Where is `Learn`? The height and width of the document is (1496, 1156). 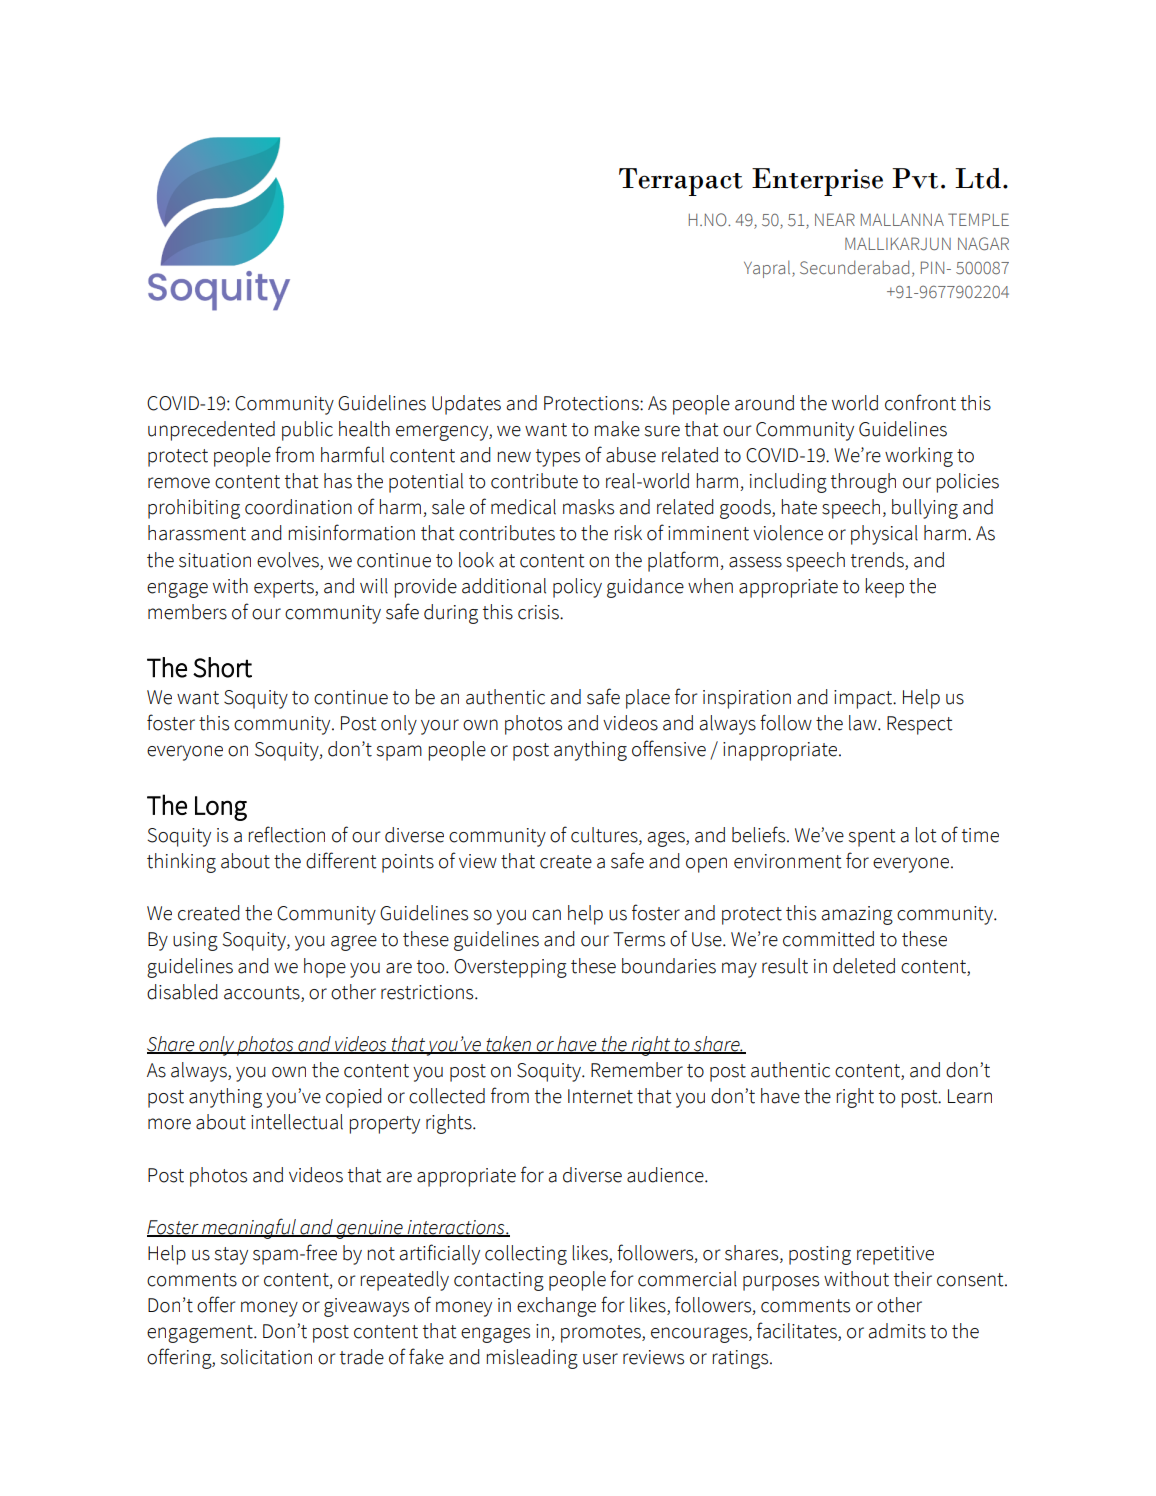 Learn is located at coordinates (970, 1096).
